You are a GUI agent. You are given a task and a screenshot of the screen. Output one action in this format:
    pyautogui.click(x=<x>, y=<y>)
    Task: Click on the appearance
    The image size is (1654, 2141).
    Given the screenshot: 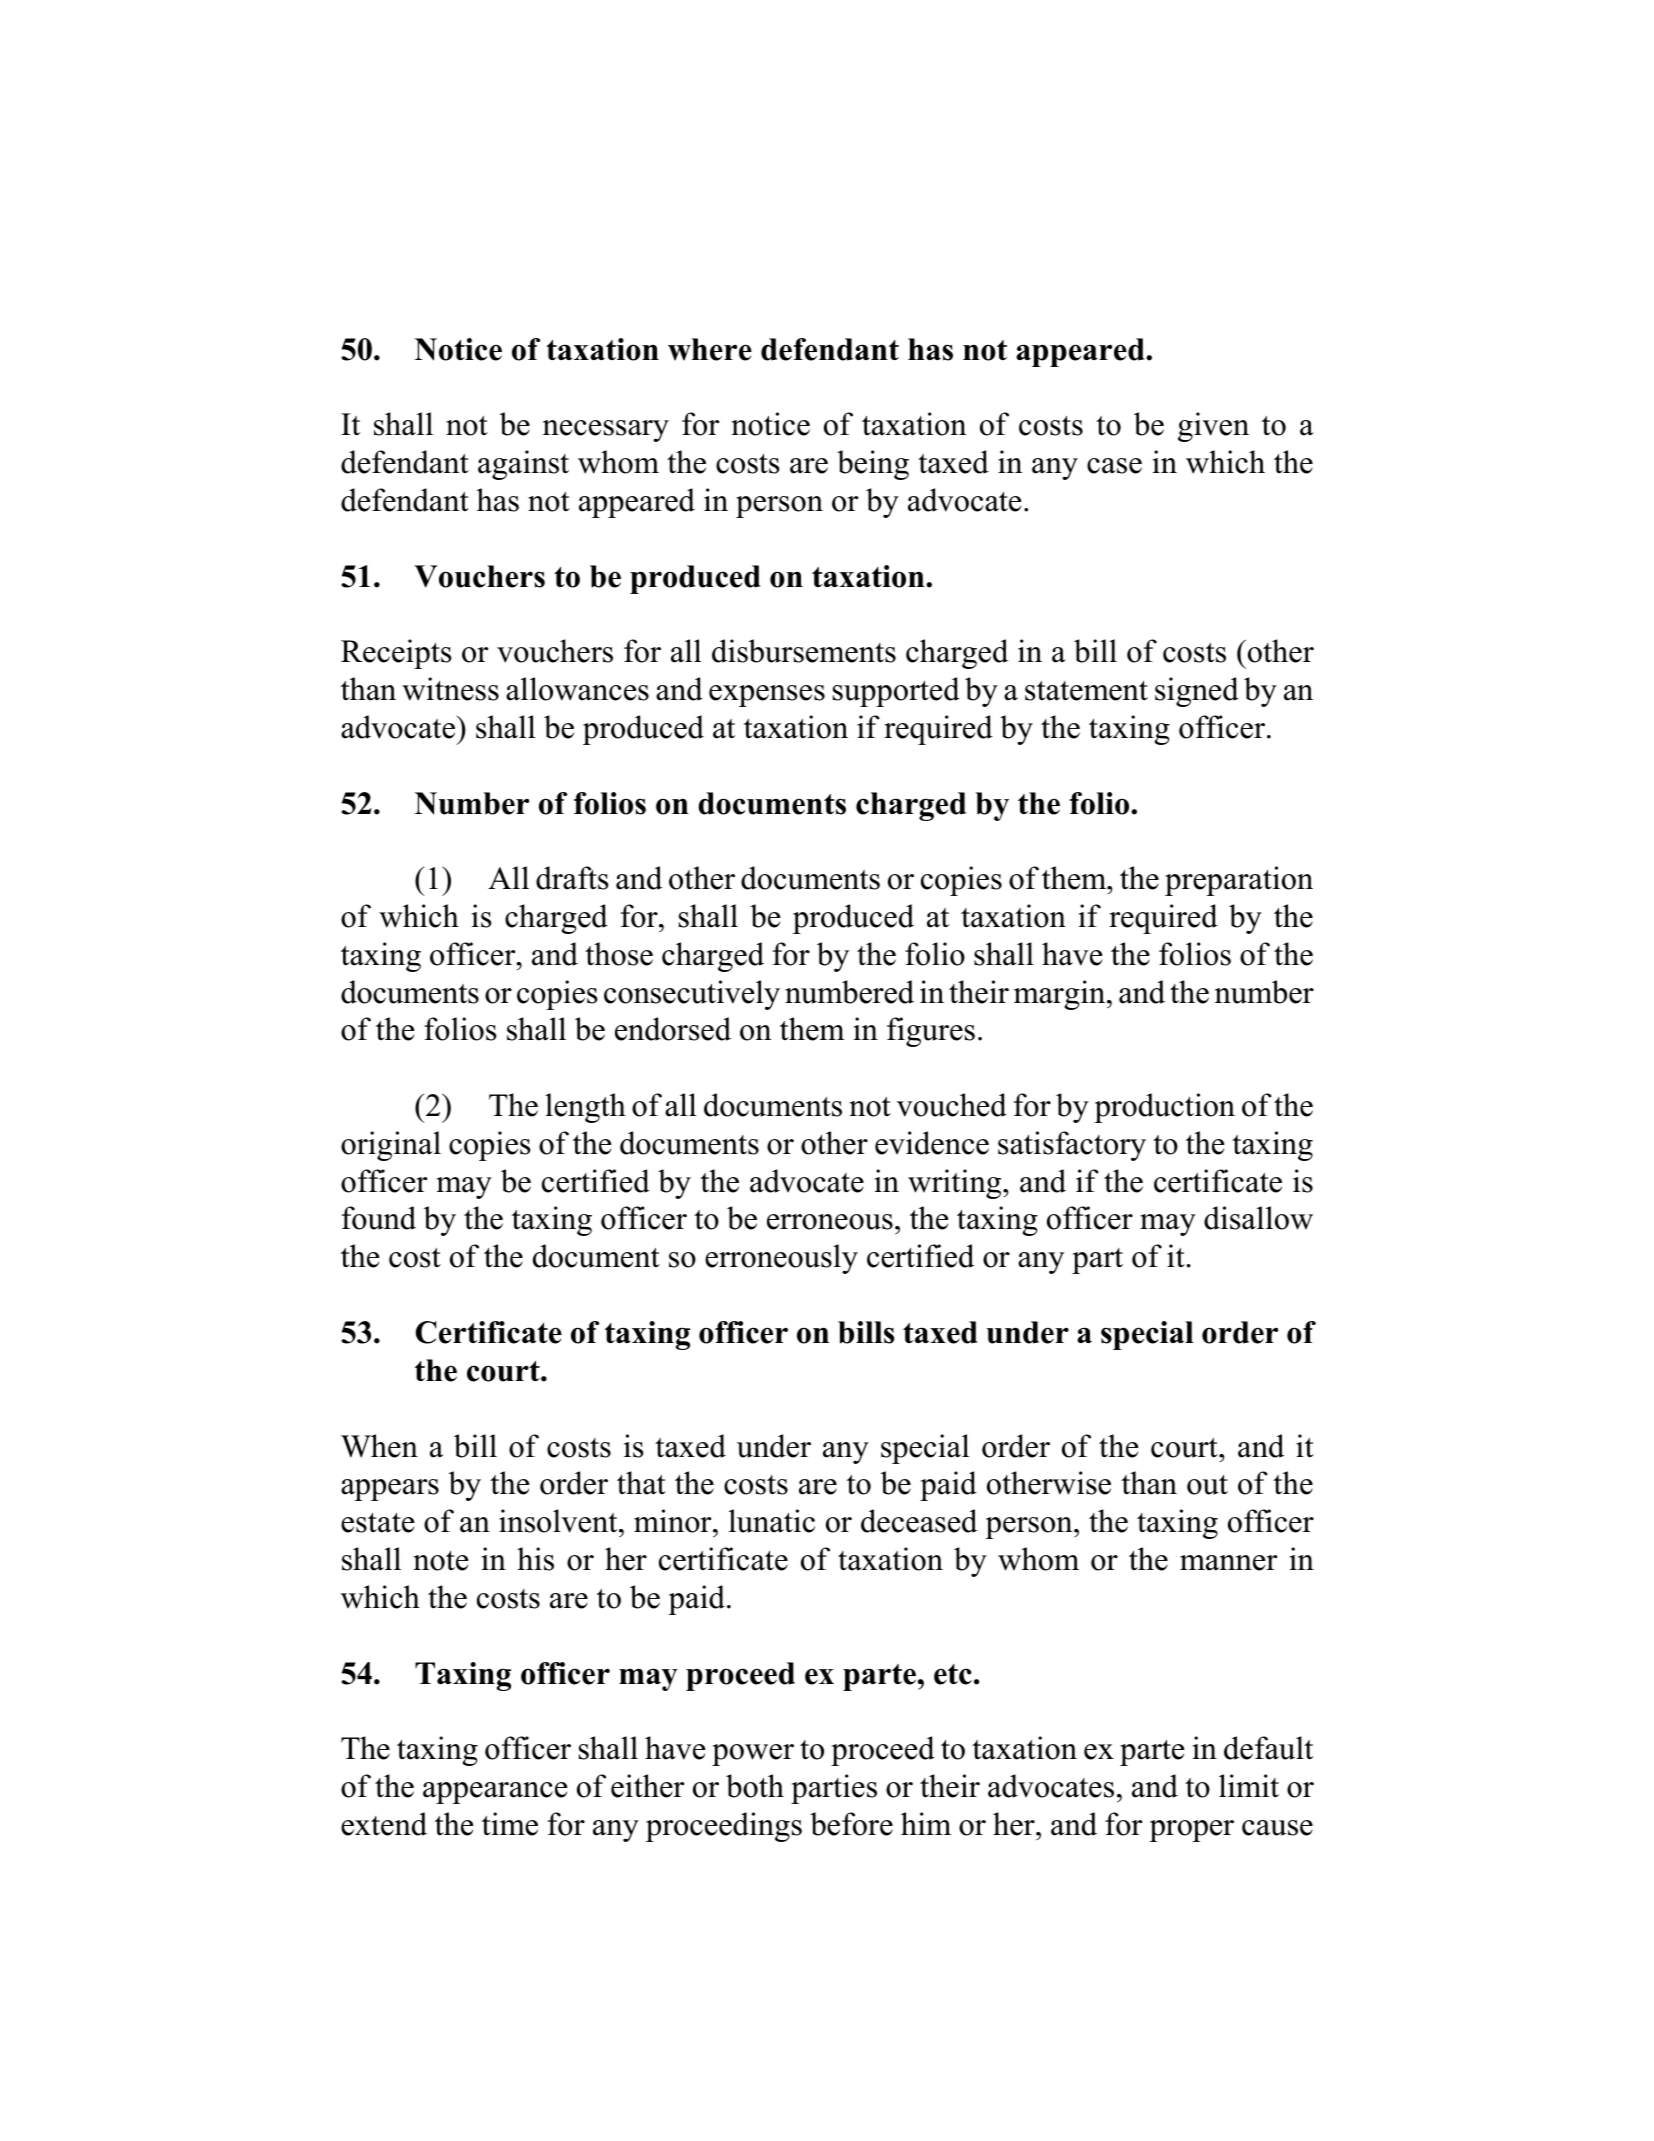 What is the action you would take?
    pyautogui.click(x=495, y=1793)
